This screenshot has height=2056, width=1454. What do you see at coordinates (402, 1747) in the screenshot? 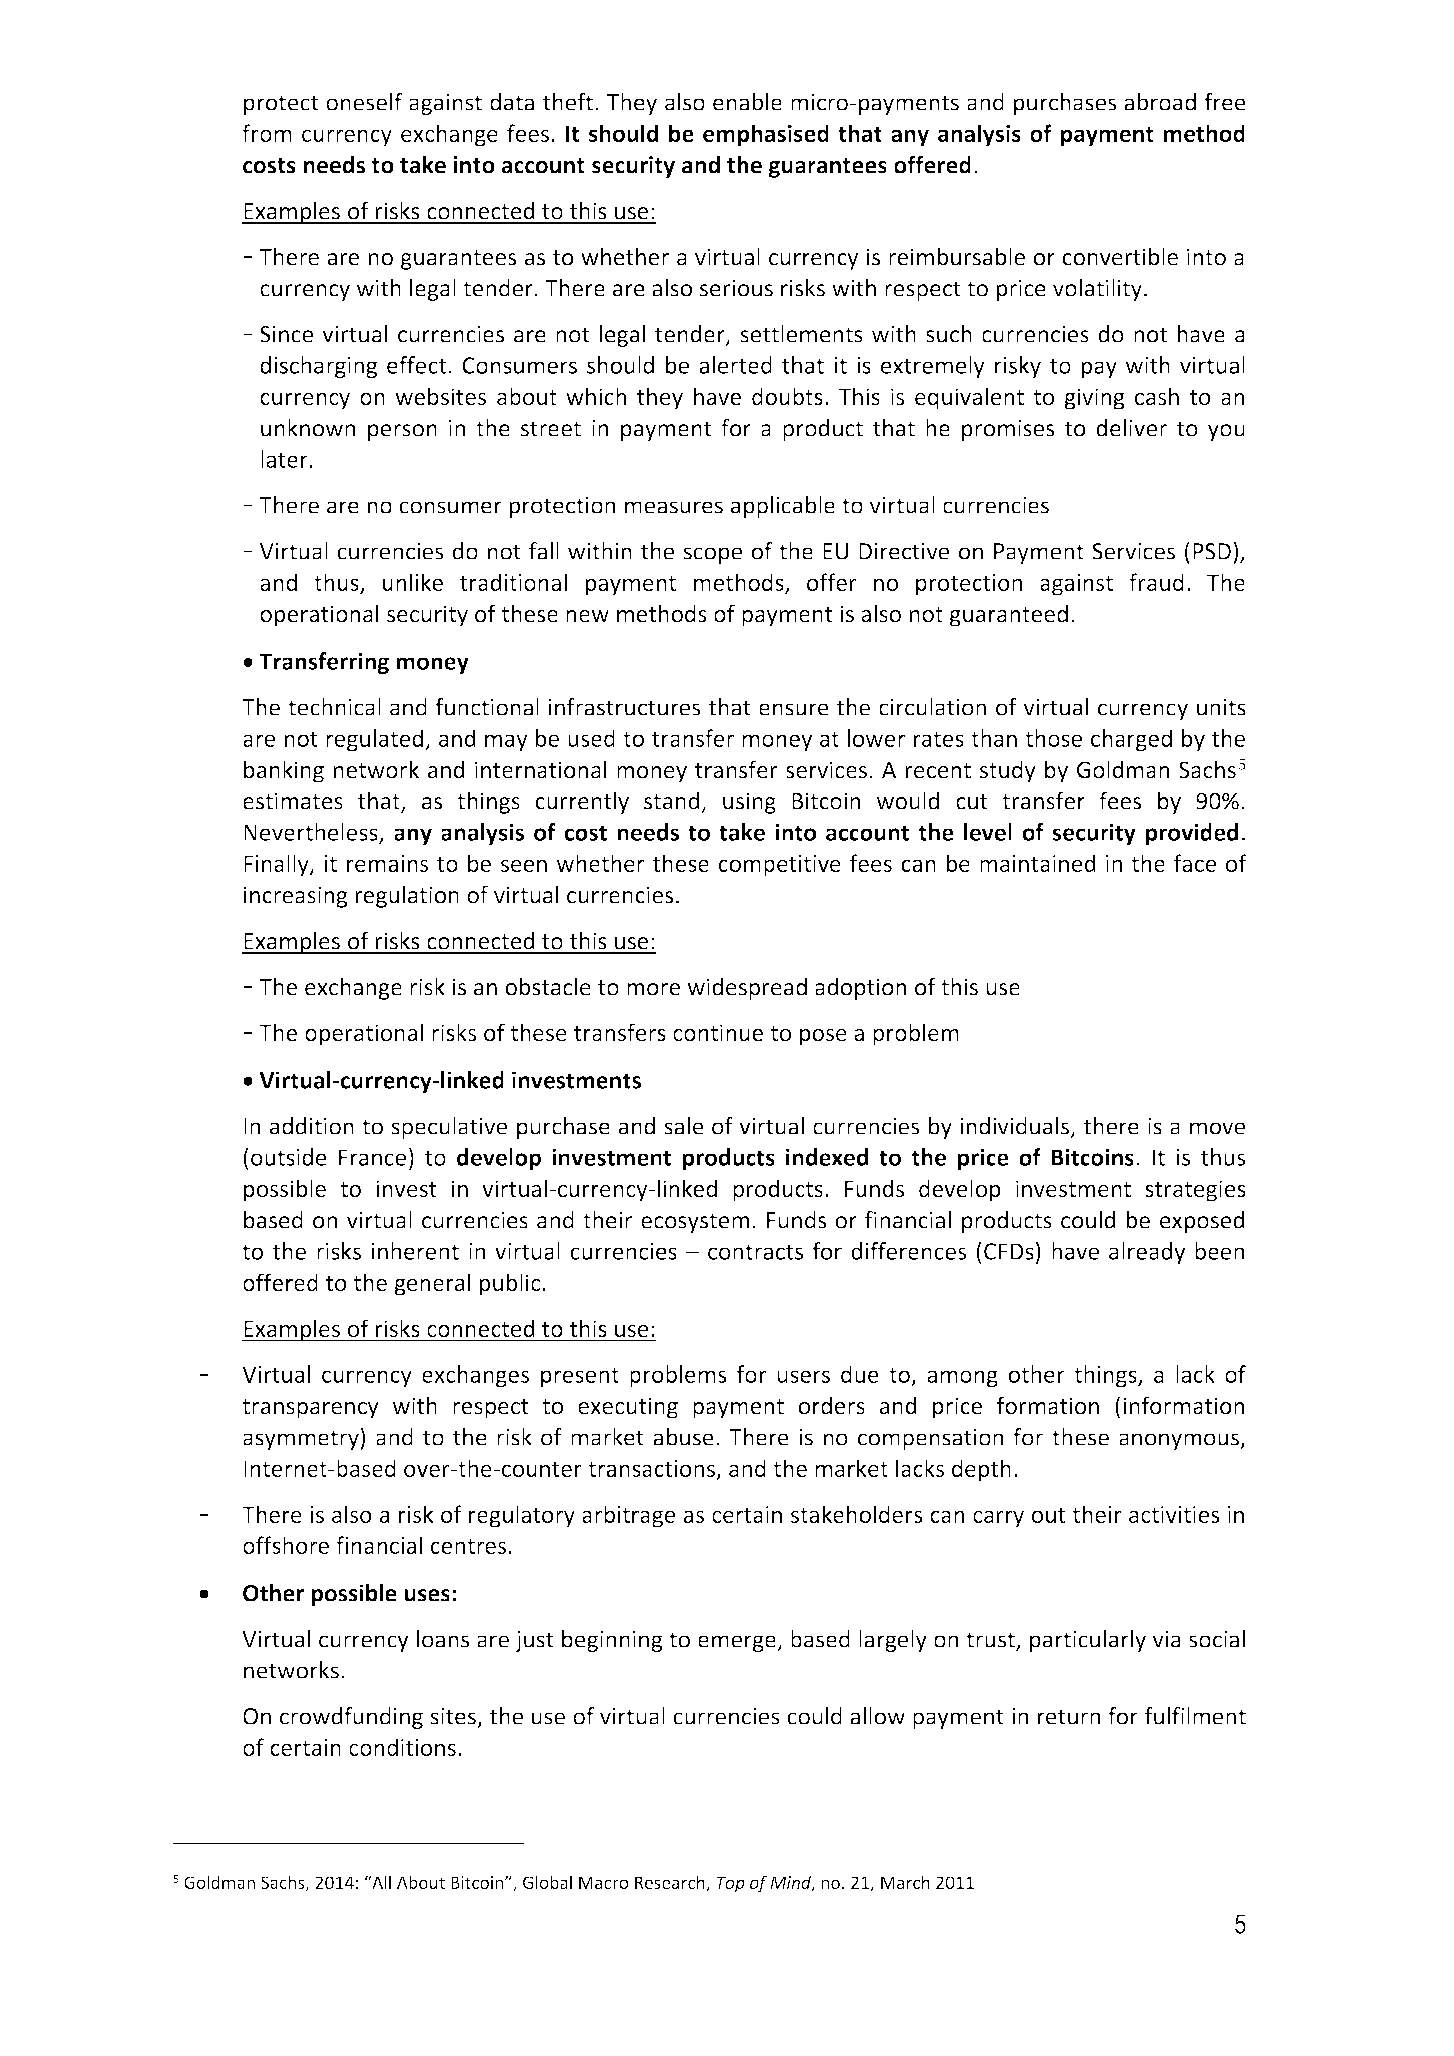
I see `conditions` at bounding box center [402, 1747].
